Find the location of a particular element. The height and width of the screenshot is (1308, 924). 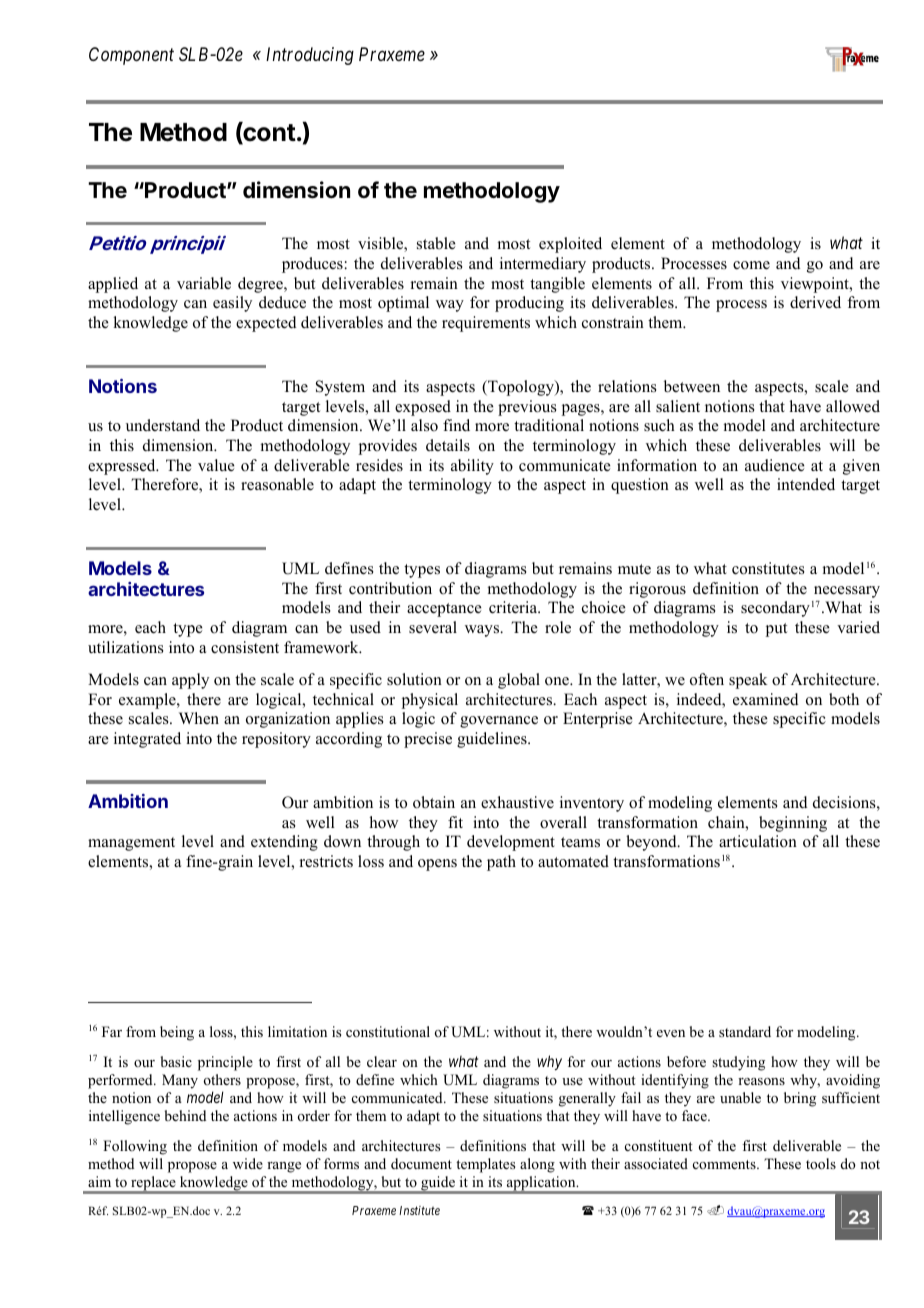

beginning is located at coordinates (793, 824).
